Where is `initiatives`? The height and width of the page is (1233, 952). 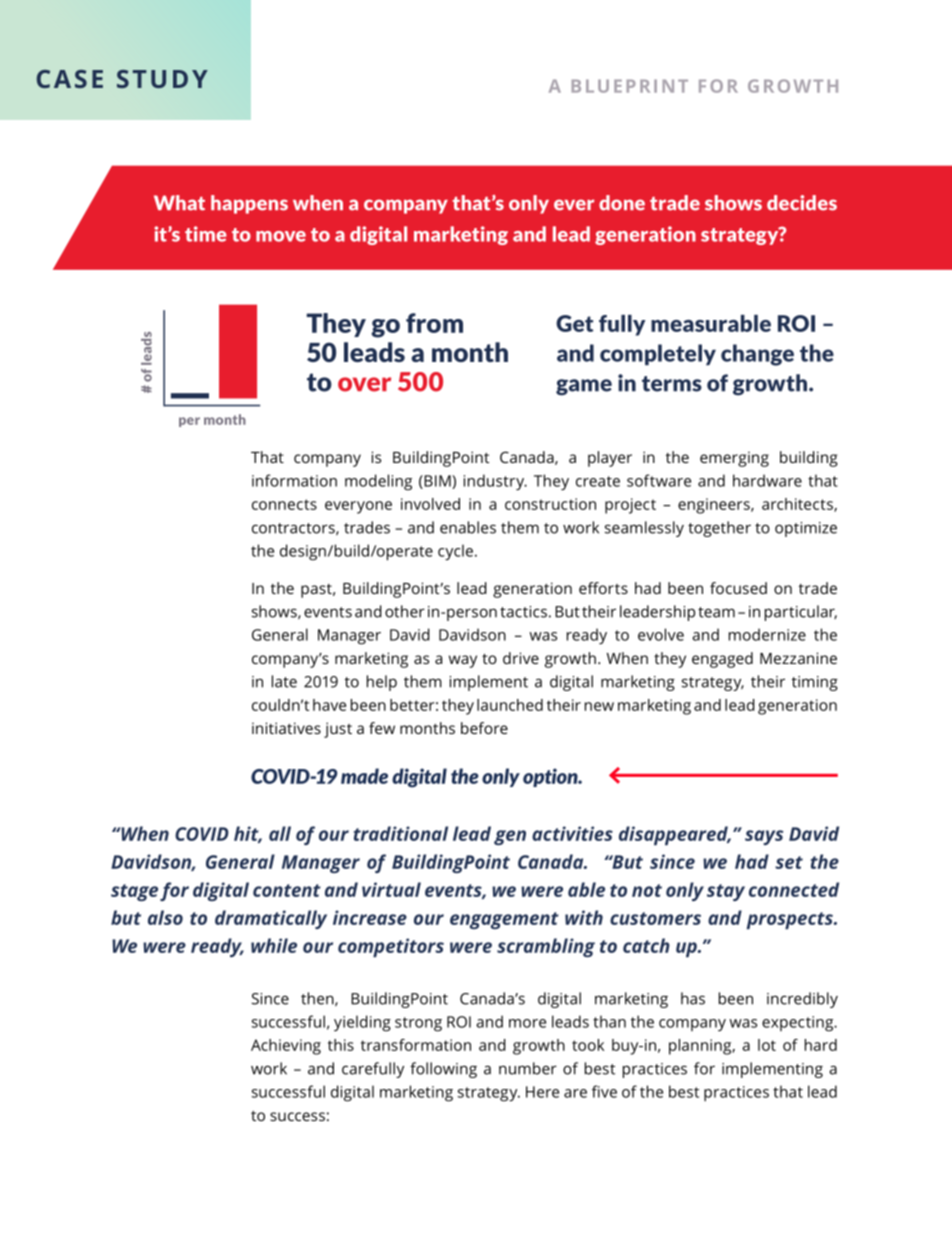
initiatives is located at coordinates (286, 728).
